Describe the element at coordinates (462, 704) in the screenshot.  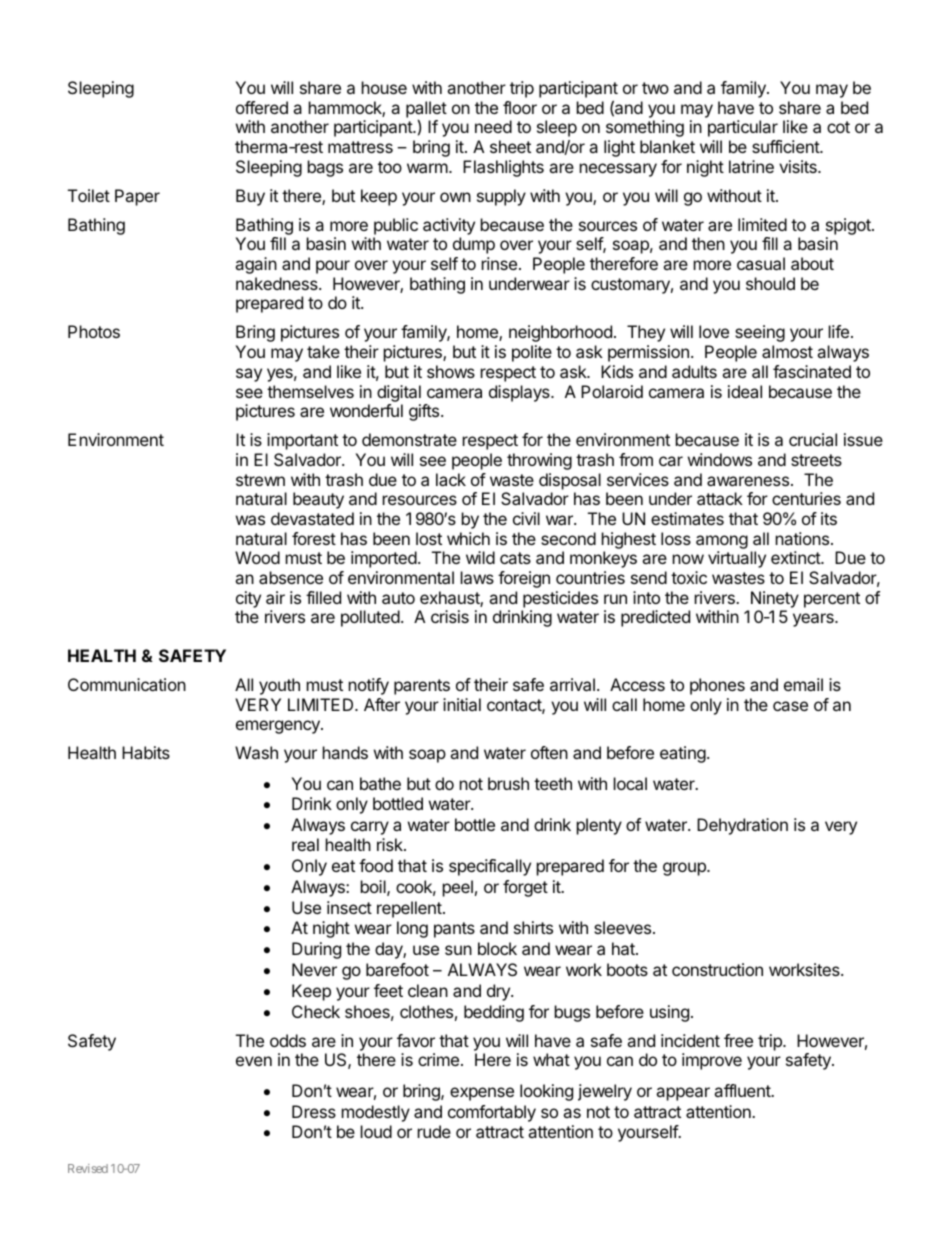
I see `initial` at that location.
